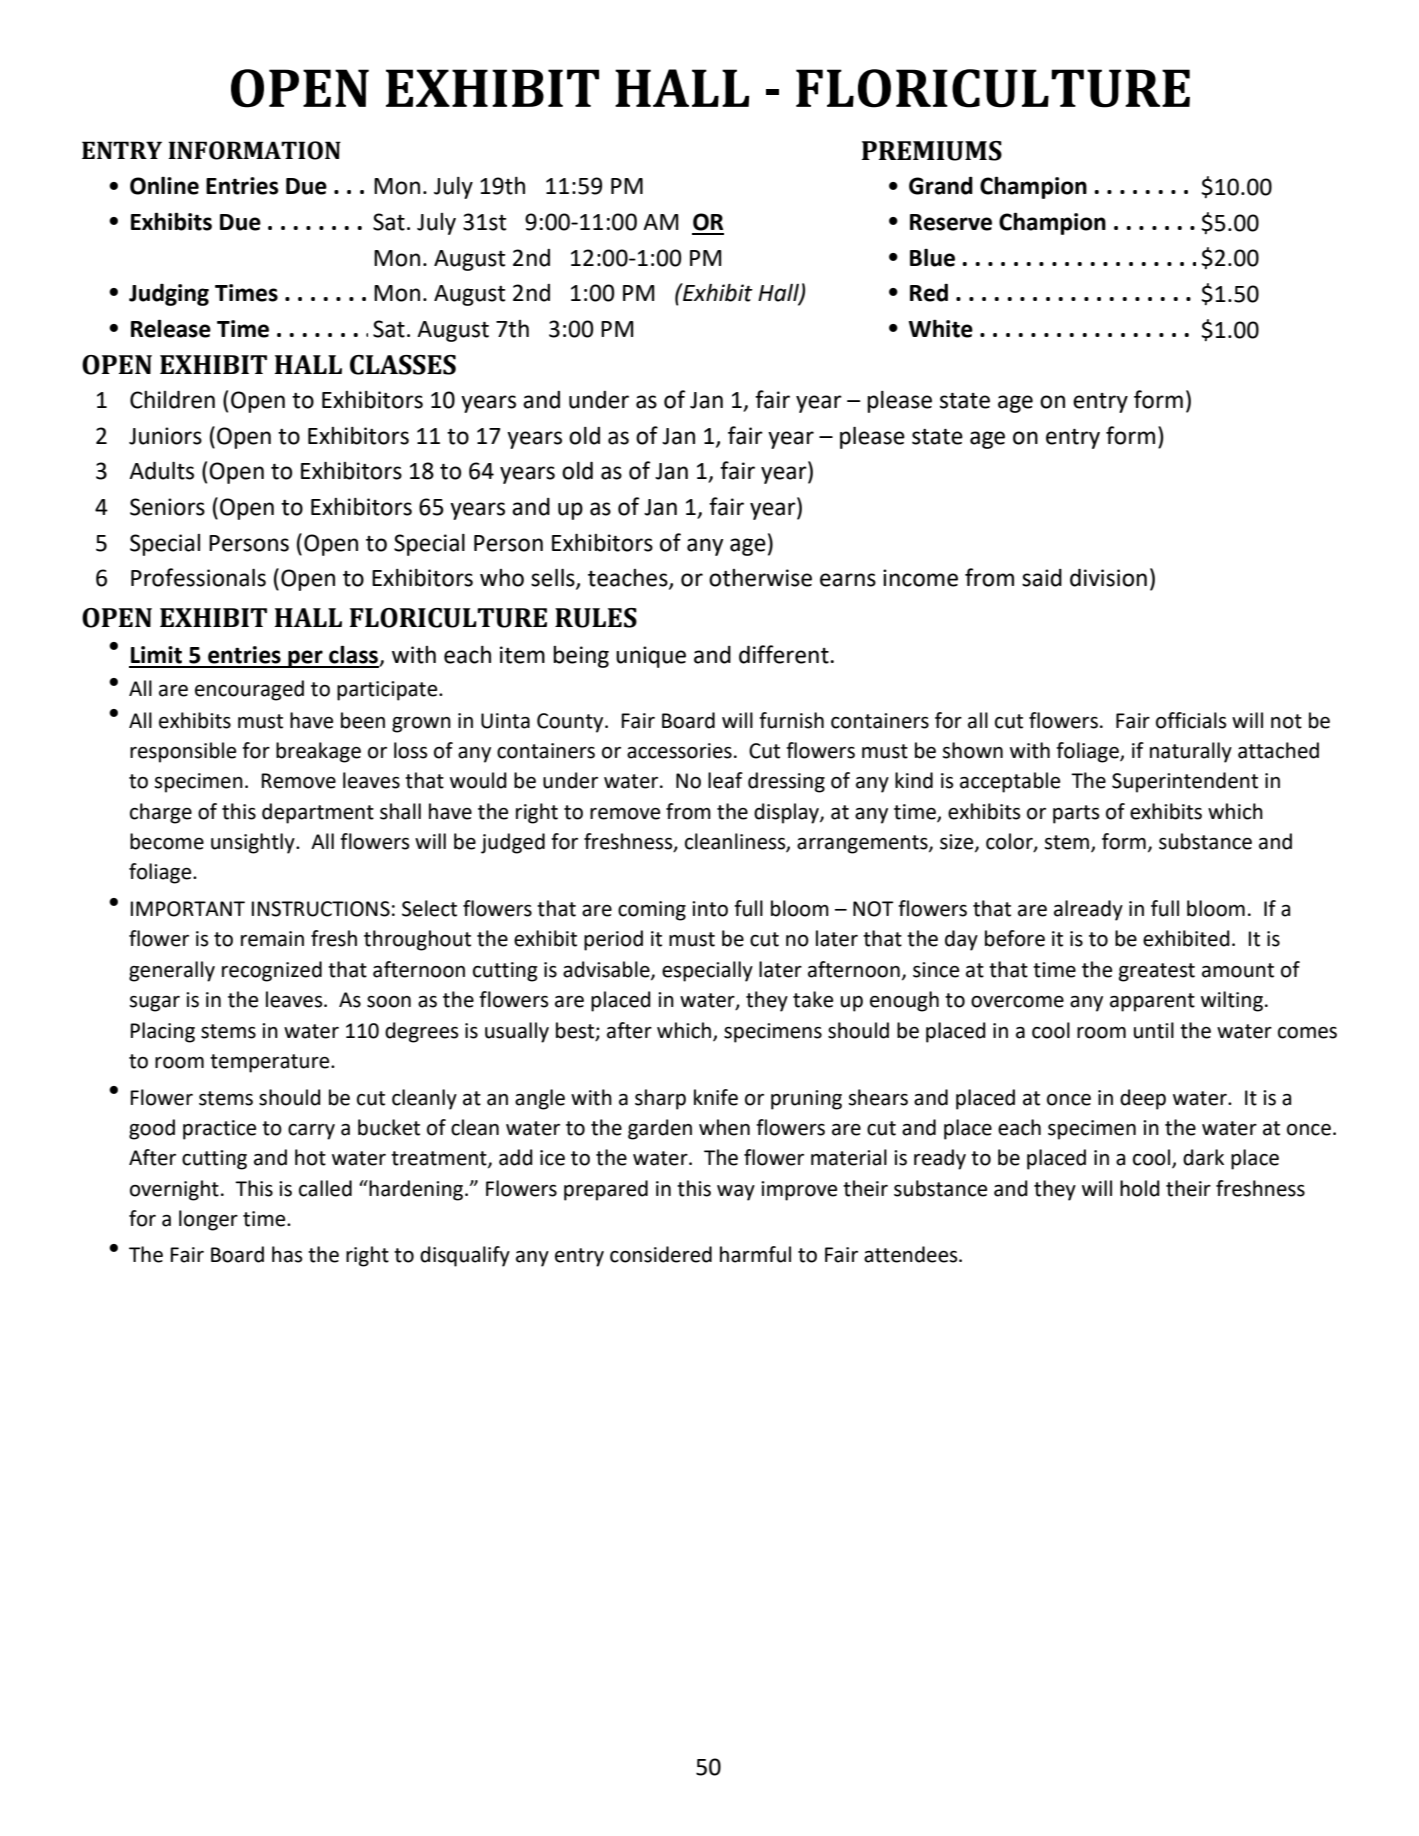  What do you see at coordinates (813, 999) in the page?
I see `take` at bounding box center [813, 999].
